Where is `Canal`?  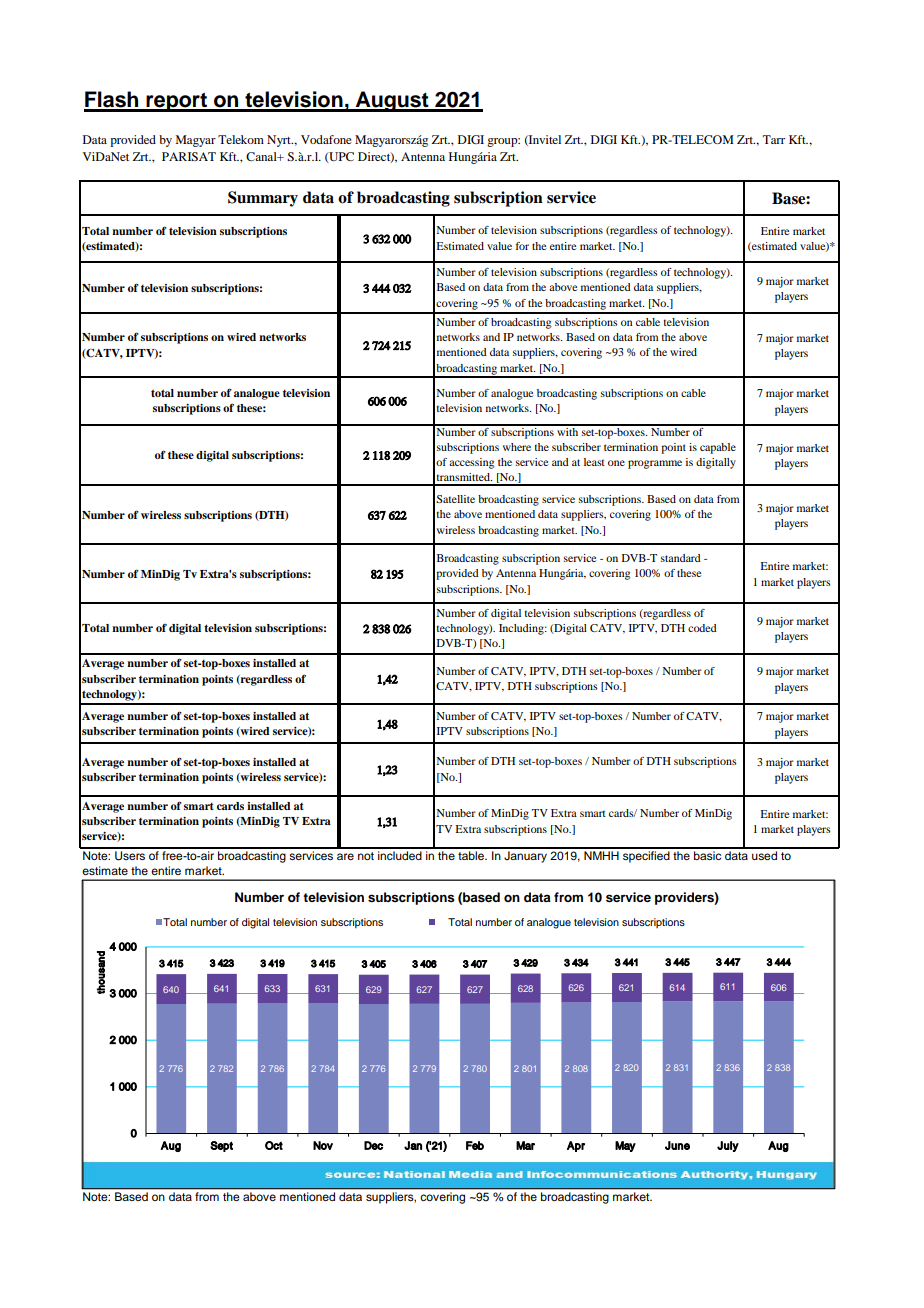 Canal is located at coordinates (262, 156).
